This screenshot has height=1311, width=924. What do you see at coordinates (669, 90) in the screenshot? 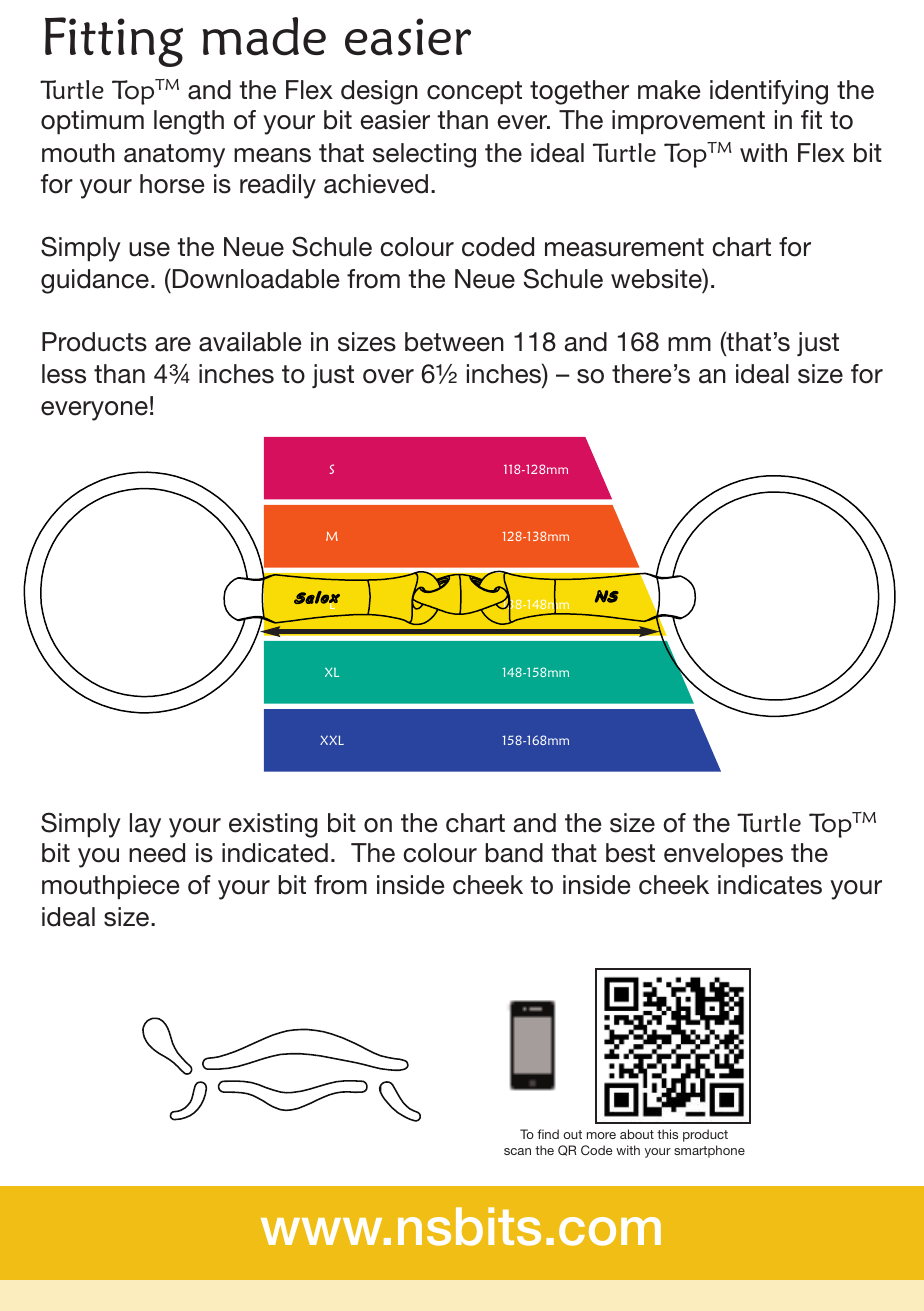
I see `make` at bounding box center [669, 90].
